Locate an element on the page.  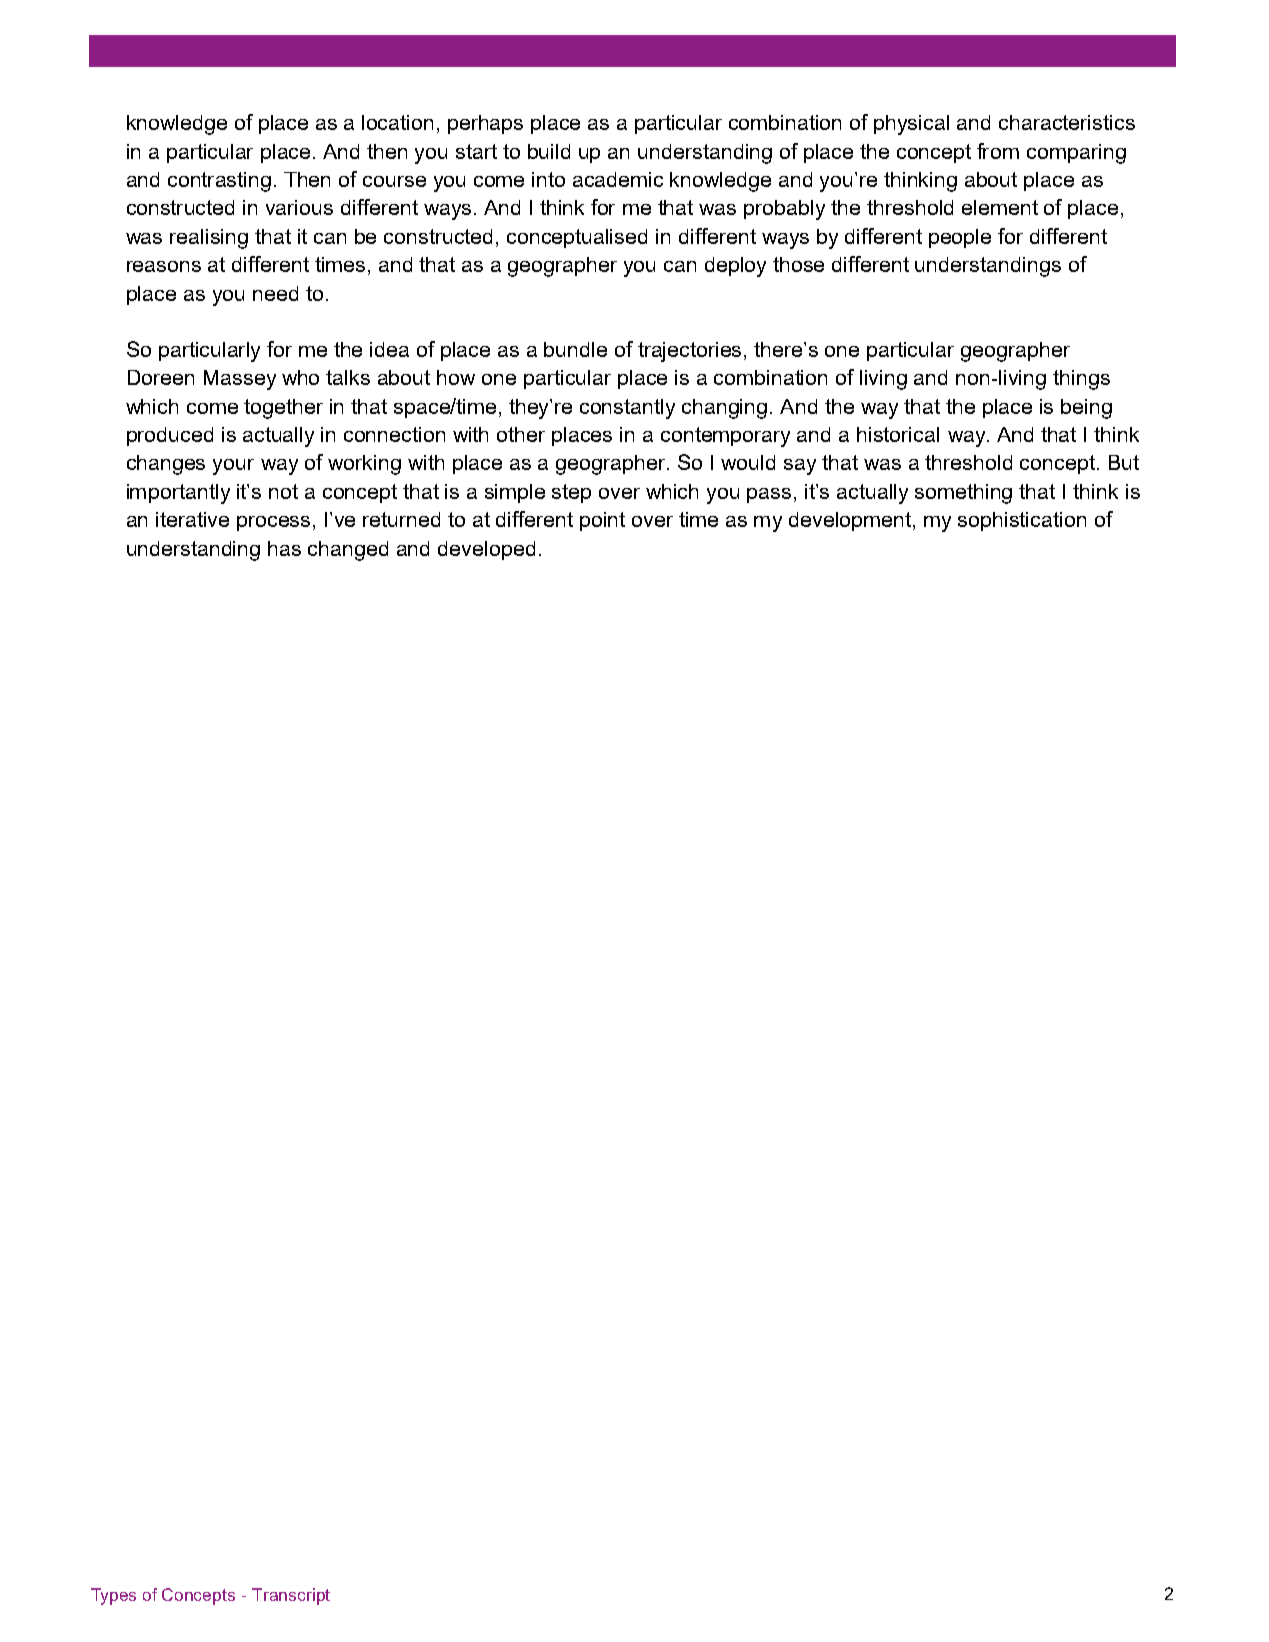
has is located at coordinates (284, 548).
